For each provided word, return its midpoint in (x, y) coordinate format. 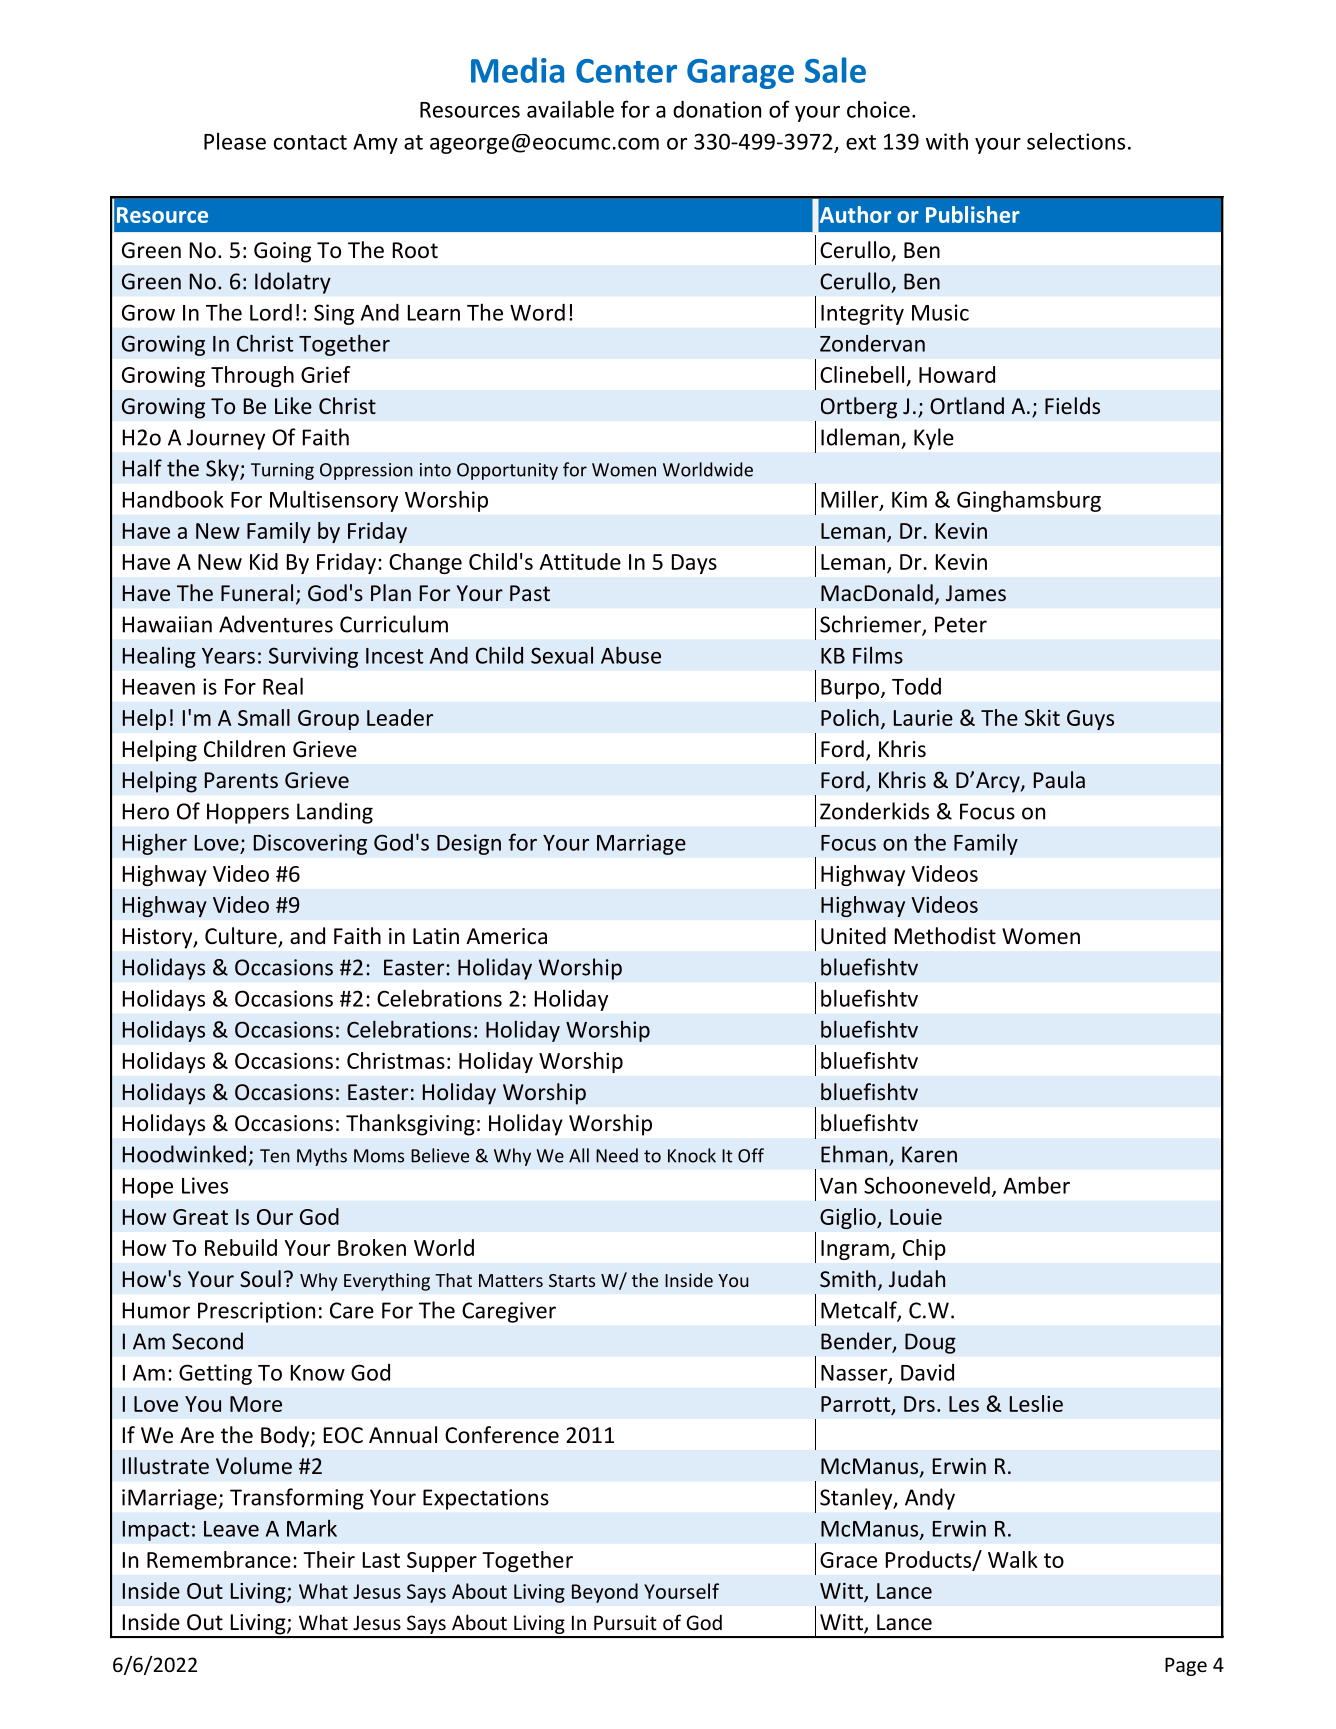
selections (1076, 141)
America (506, 936)
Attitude (580, 561)
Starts (572, 1280)
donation (717, 109)
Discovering (310, 844)
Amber (1036, 1185)
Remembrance (219, 1559)
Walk (1013, 1559)
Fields (1072, 405)
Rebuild (241, 1247)
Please (235, 141)
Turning (282, 471)
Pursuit (625, 1622)
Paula (1059, 779)
